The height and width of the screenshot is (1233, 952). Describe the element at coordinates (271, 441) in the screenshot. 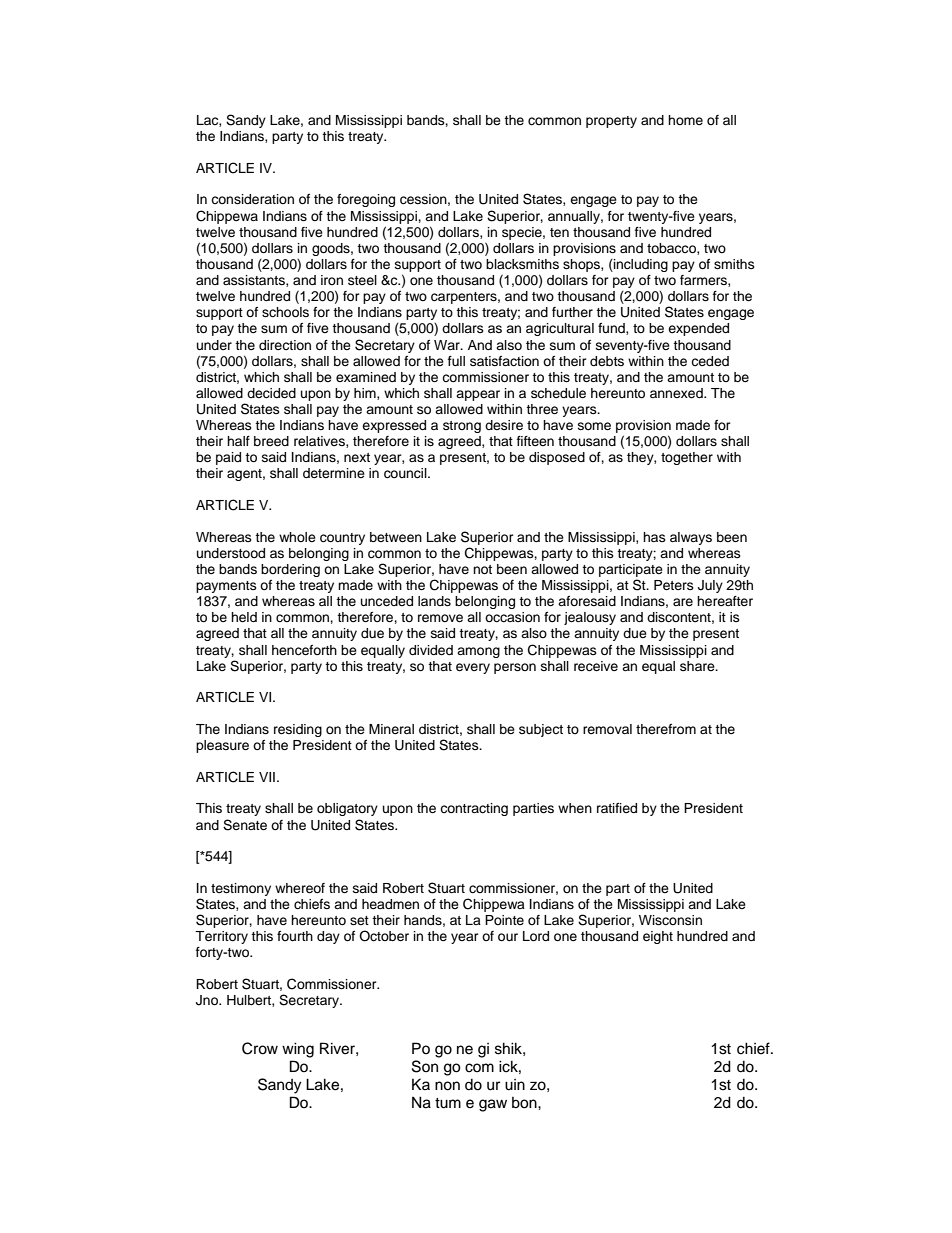

I see `breed` at that location.
